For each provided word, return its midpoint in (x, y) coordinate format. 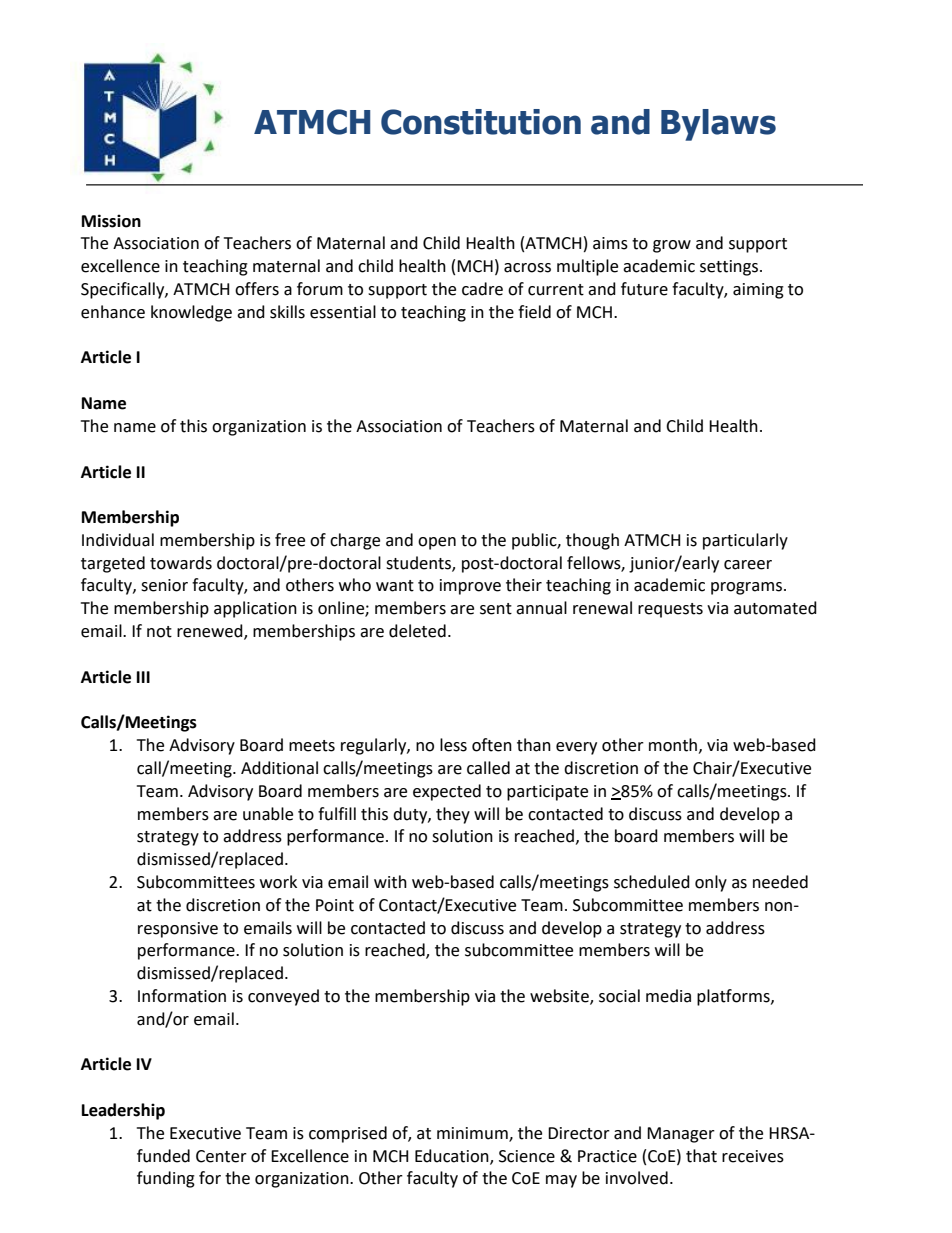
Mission (111, 221)
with (390, 882)
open (437, 543)
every (576, 748)
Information (182, 996)
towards (181, 563)
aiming (758, 291)
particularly (745, 541)
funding (166, 1179)
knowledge (191, 313)
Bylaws (718, 125)
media (668, 996)
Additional (279, 768)
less (453, 745)
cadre (482, 289)
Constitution (481, 122)
